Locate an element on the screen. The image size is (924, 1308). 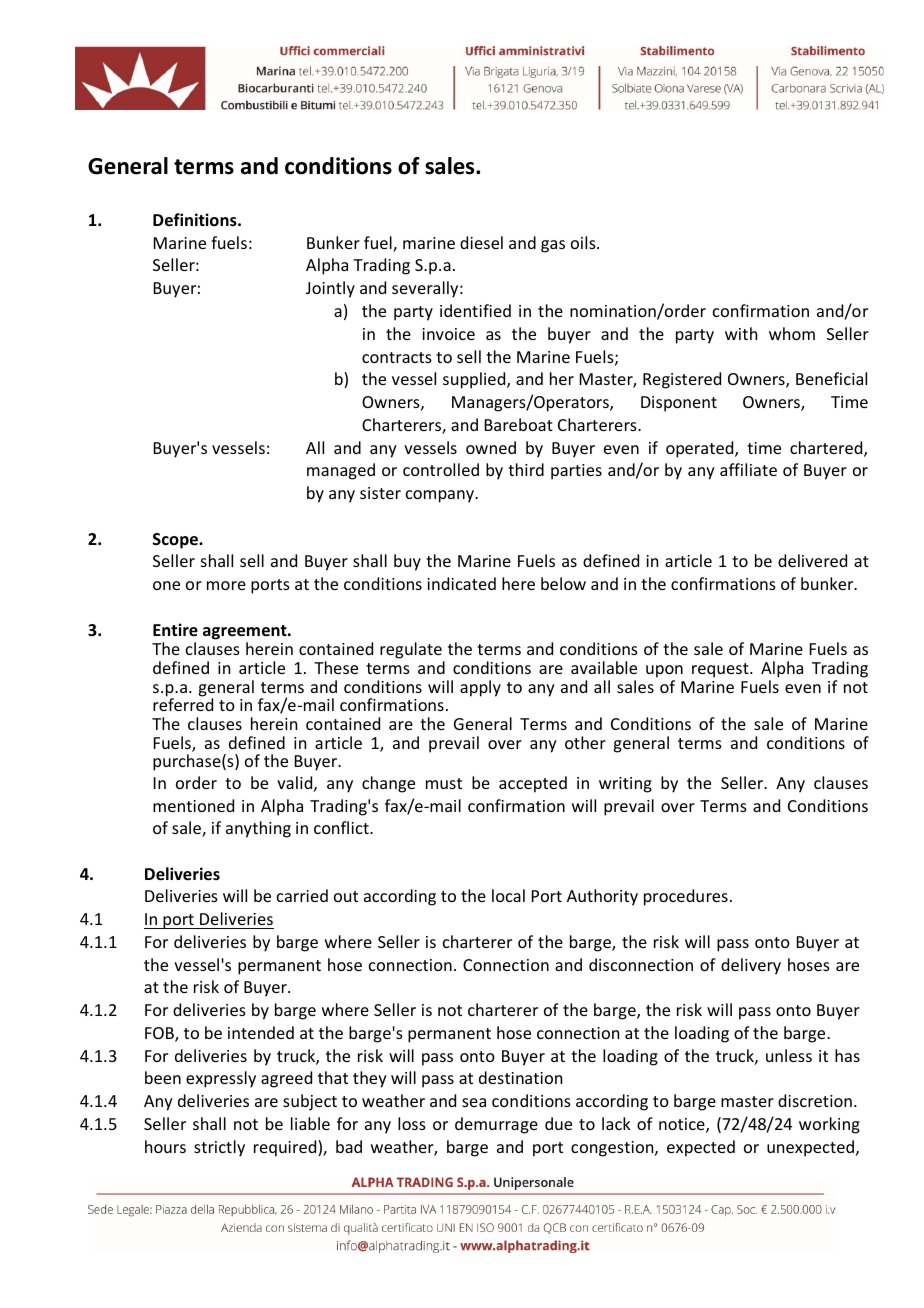
strictly is located at coordinates (219, 1148).
